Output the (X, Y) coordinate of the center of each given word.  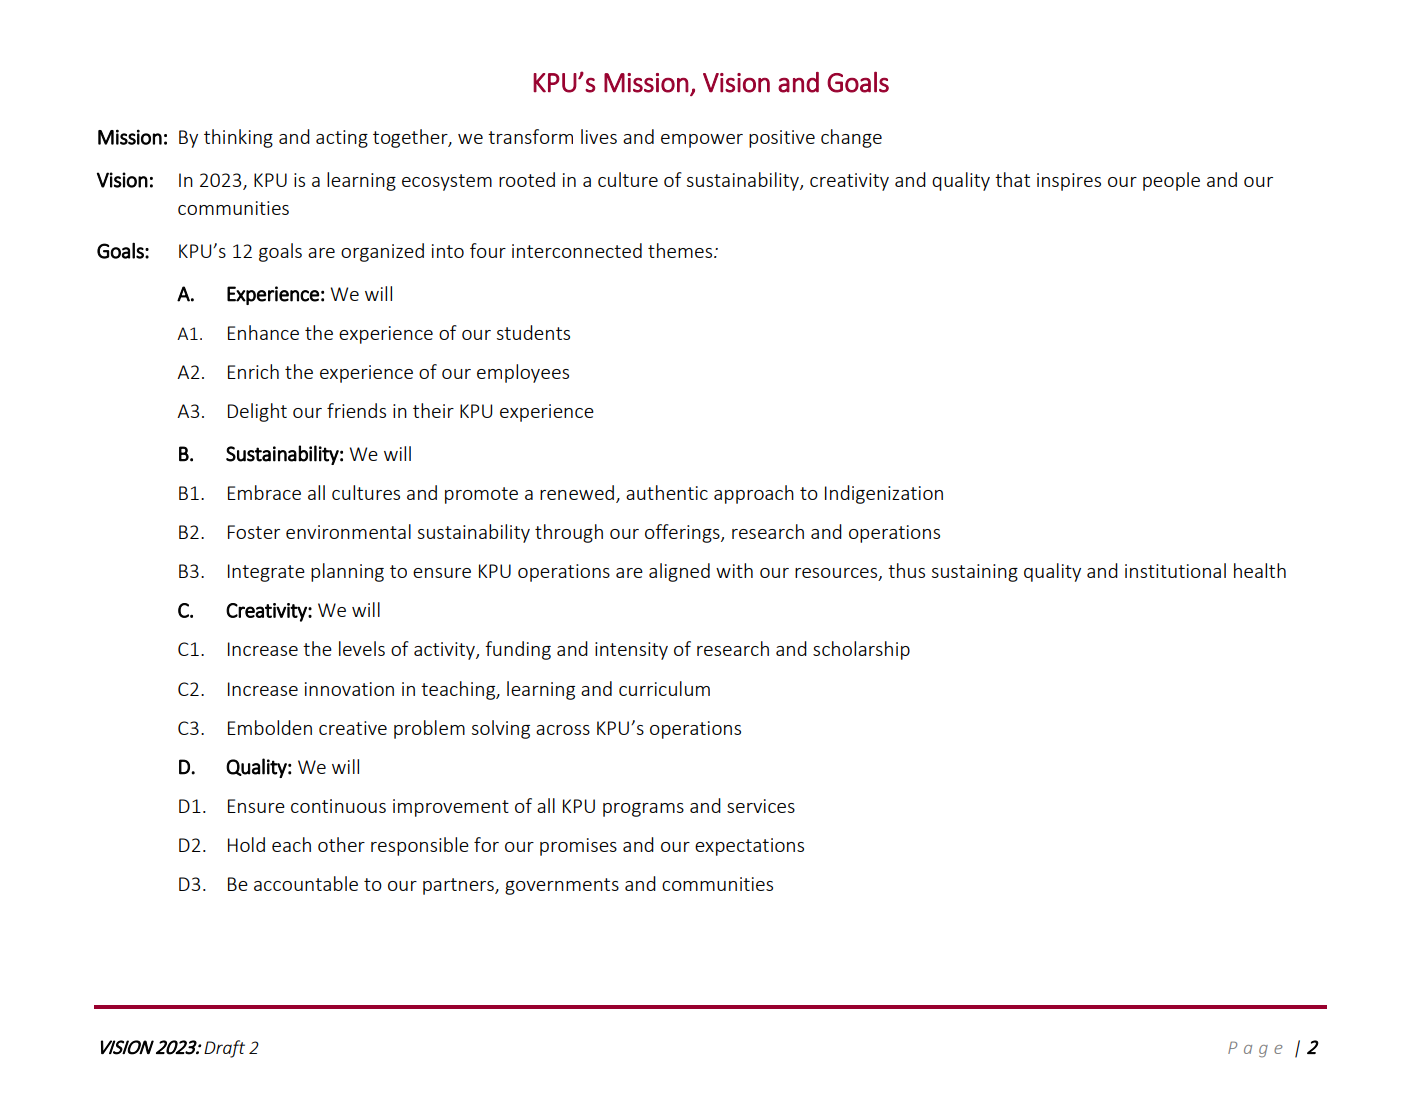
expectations (749, 847)
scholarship (861, 650)
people (1171, 181)
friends (356, 410)
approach (754, 494)
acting (342, 139)
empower (702, 141)
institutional (1175, 570)
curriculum (664, 688)
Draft (224, 1049)
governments (562, 886)
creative (353, 728)
